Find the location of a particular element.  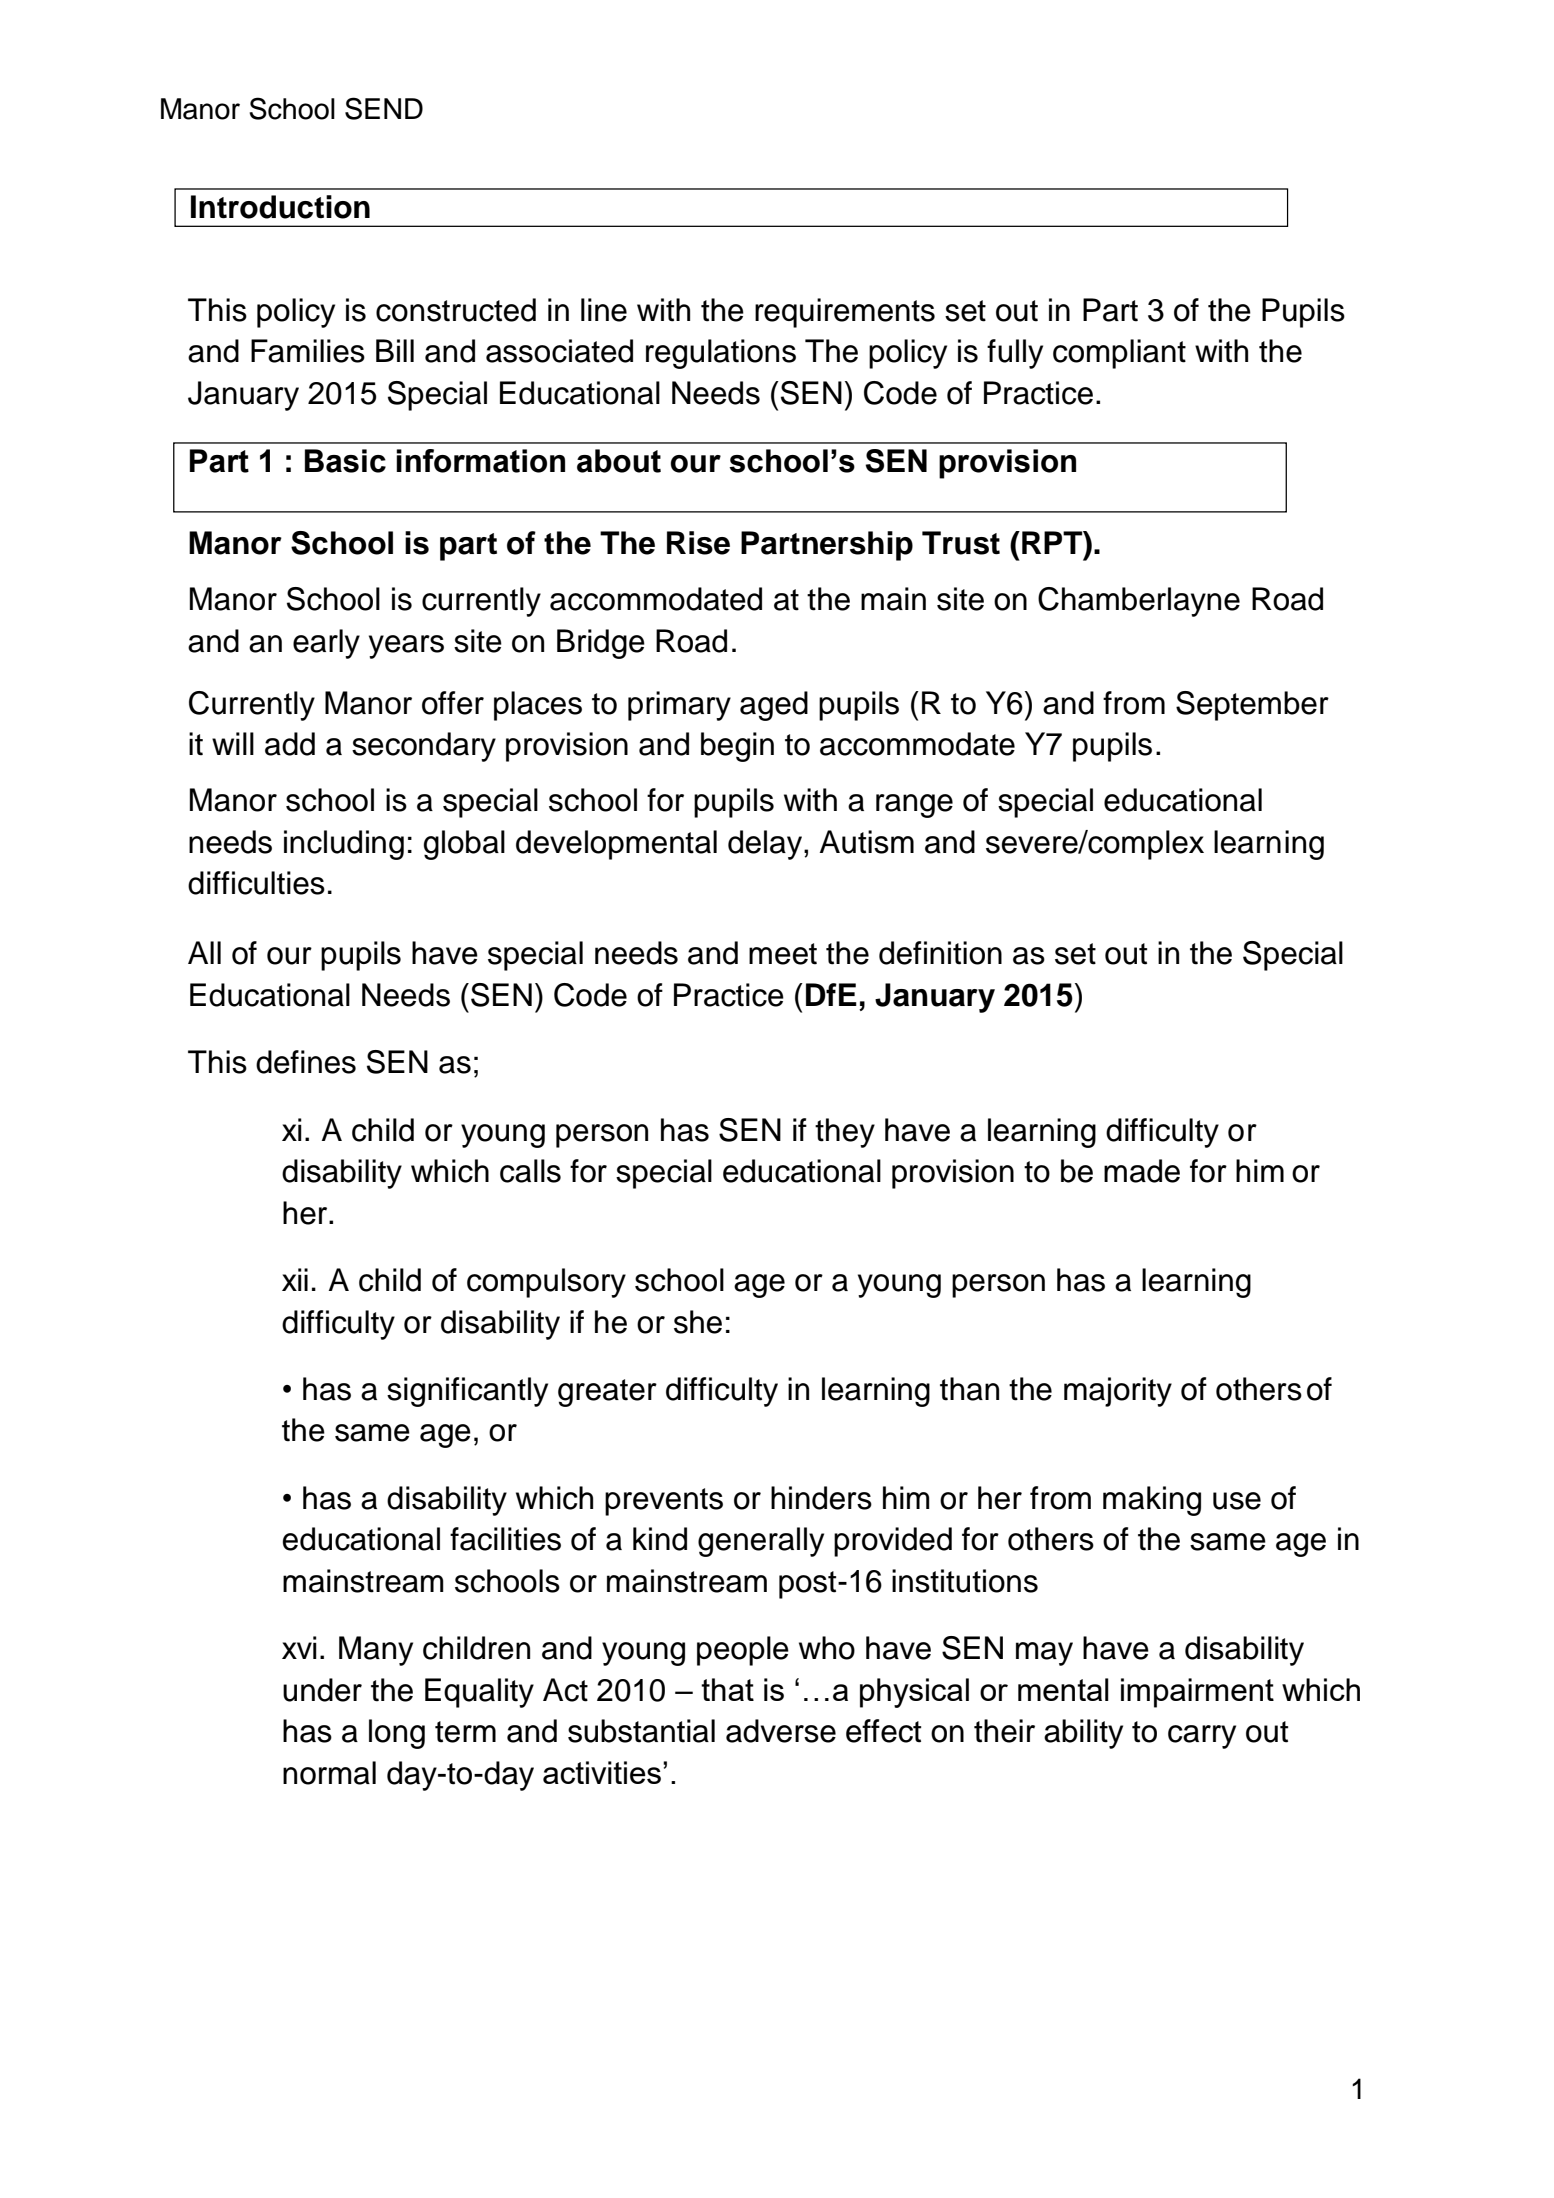

September is located at coordinates (1252, 706).
